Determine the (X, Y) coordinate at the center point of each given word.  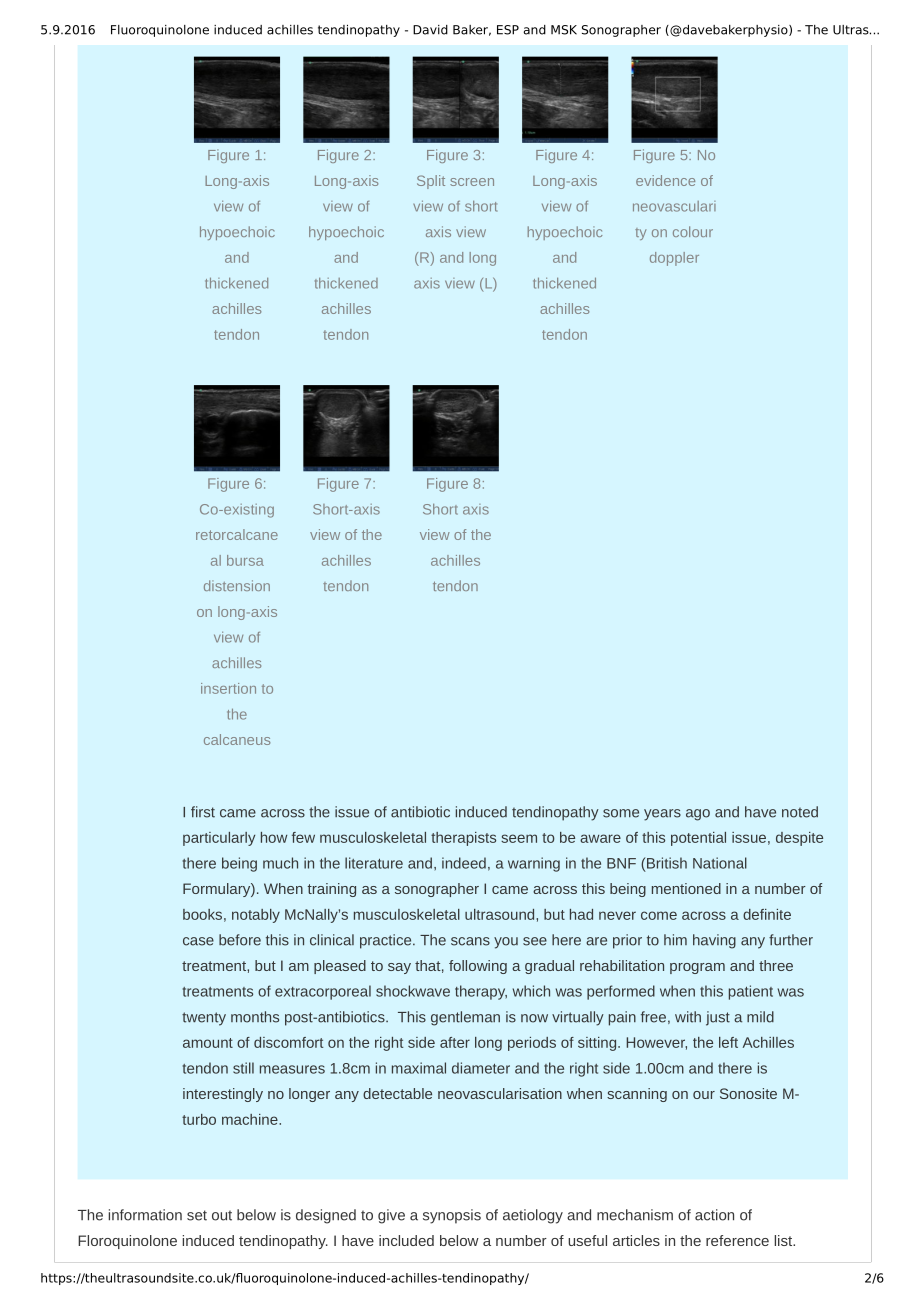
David (430, 30)
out (222, 1215)
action (714, 1215)
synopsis (452, 1216)
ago (698, 815)
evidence (665, 180)
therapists (463, 839)
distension (237, 585)
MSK (564, 30)
